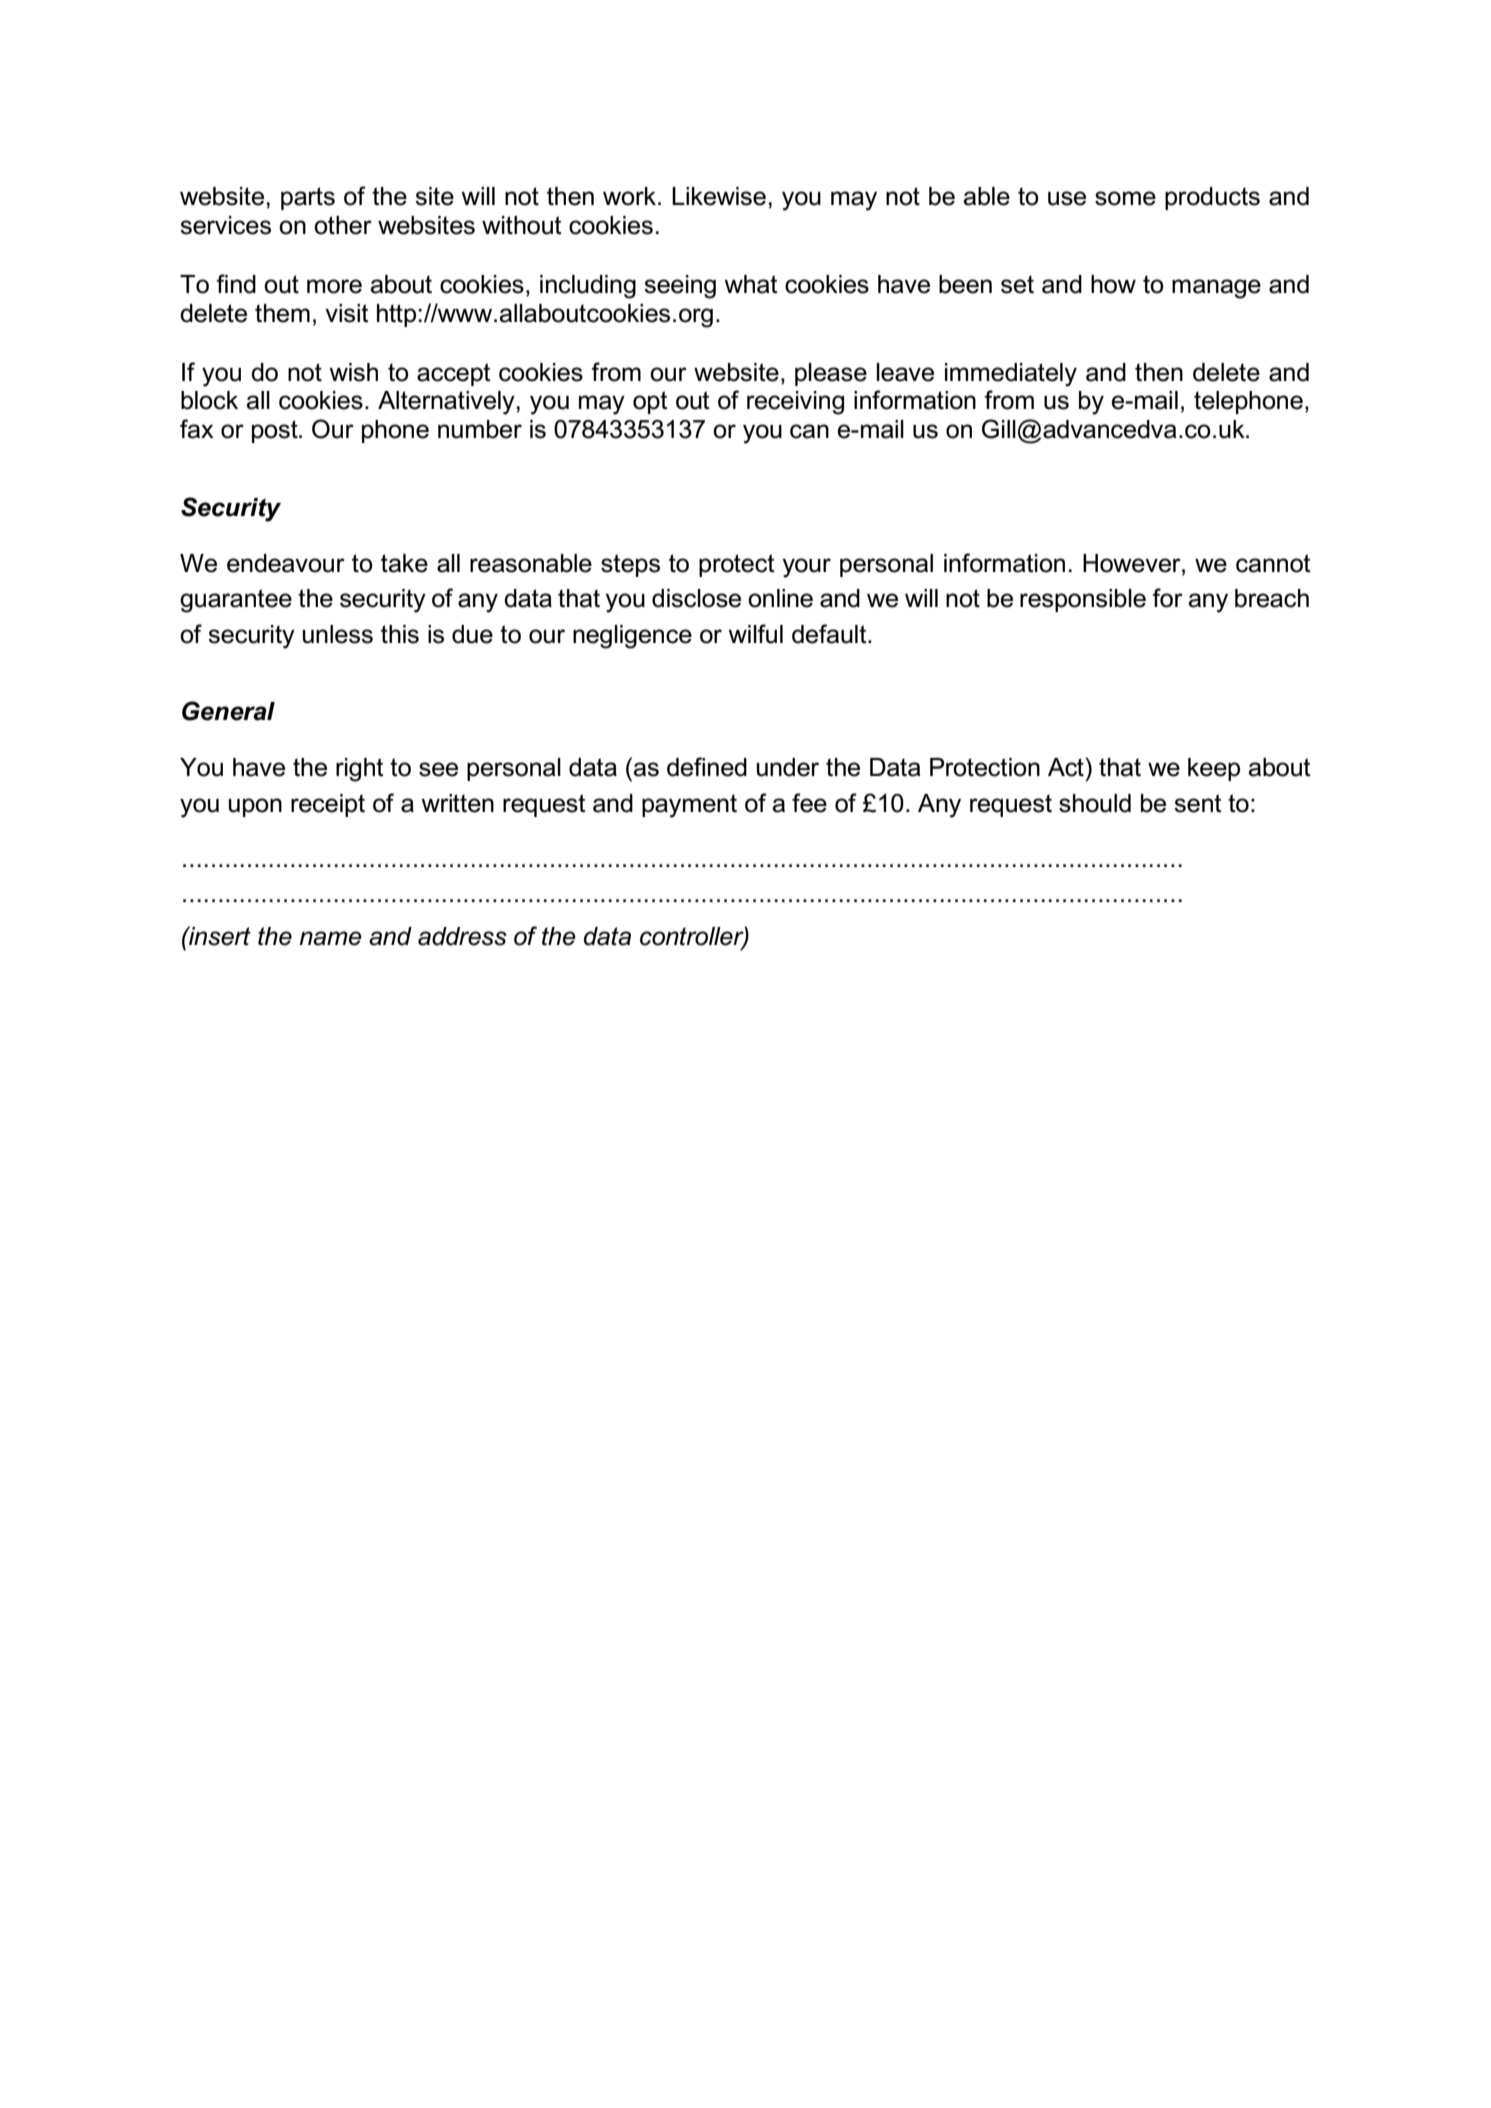  What do you see at coordinates (807, 568) in the screenshot?
I see `your` at bounding box center [807, 568].
